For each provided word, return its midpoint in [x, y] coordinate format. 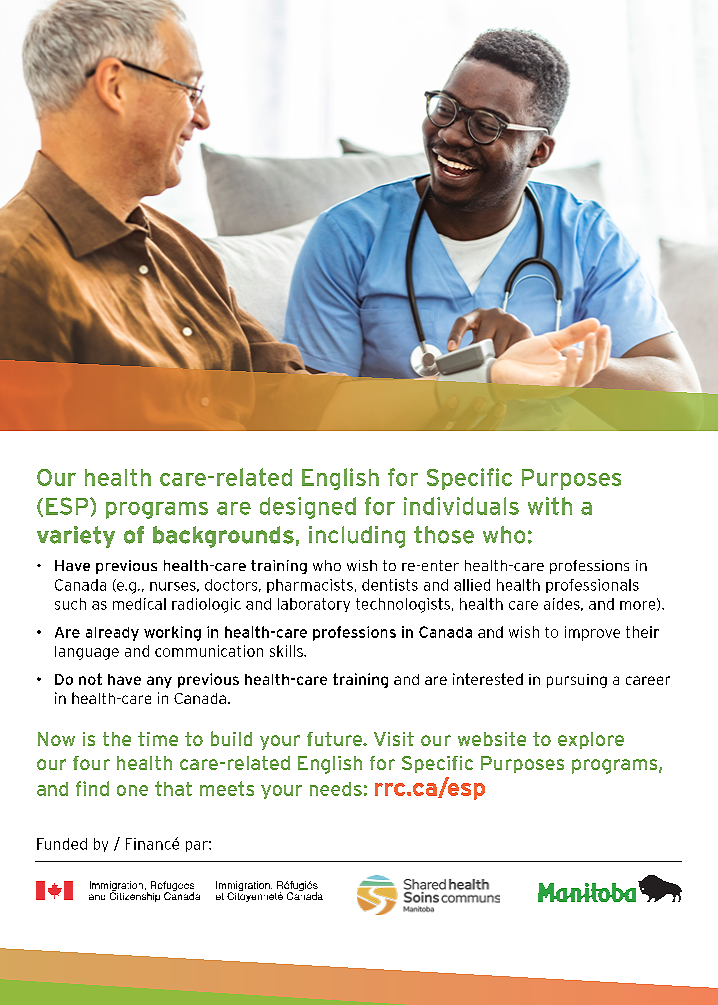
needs [336, 789]
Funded [62, 844]
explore [591, 740]
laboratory [314, 605]
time [158, 739]
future [335, 739]
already [112, 634]
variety [76, 537]
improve [592, 633]
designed [308, 508]
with [550, 506]
